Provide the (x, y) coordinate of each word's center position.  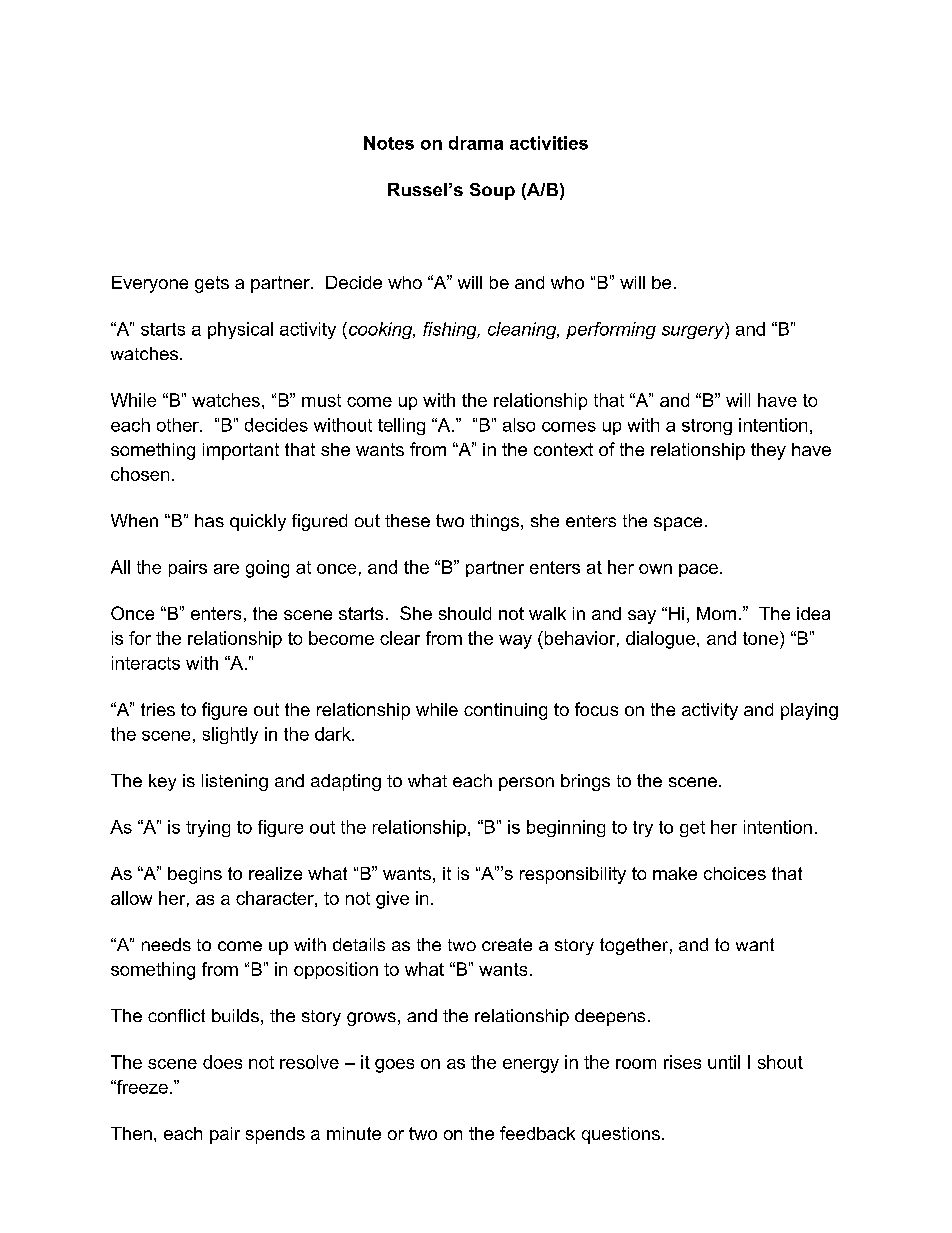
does (222, 1062)
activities (549, 143)
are (226, 569)
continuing (505, 711)
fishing (451, 330)
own (655, 569)
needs (166, 944)
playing (809, 711)
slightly (230, 735)
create (507, 944)
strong (707, 427)
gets (212, 284)
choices (735, 873)
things (496, 522)
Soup (492, 191)
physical (240, 330)
